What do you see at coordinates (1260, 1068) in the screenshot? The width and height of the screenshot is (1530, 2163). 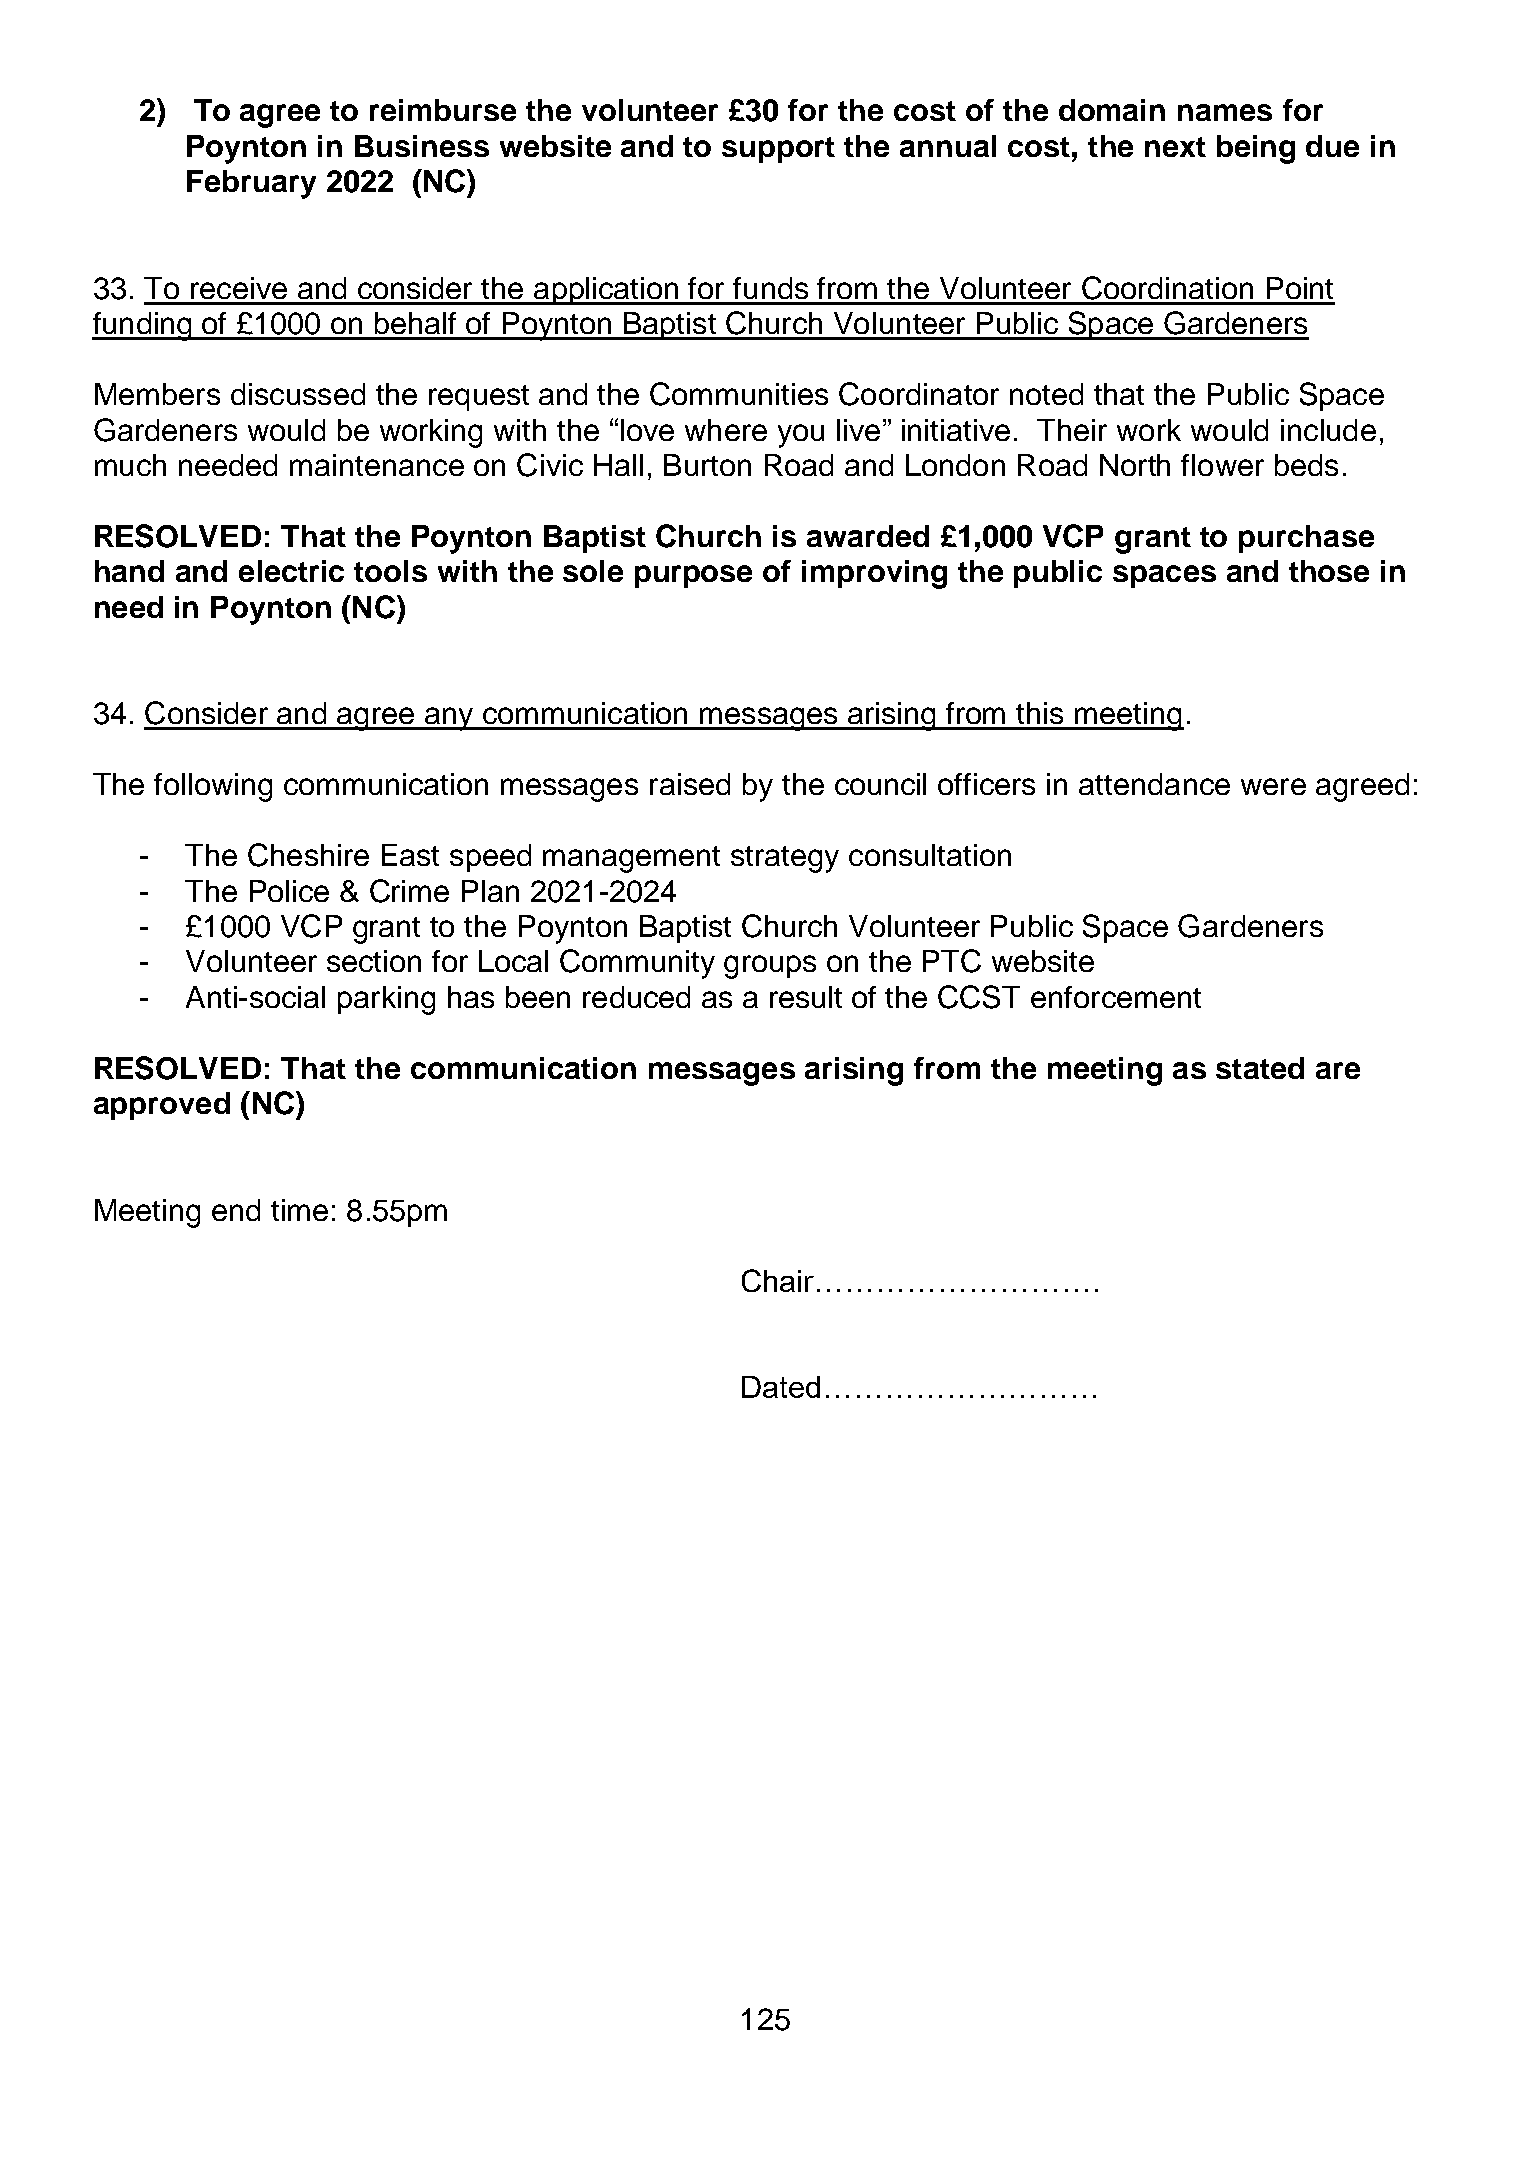 I see `stated` at bounding box center [1260, 1068].
